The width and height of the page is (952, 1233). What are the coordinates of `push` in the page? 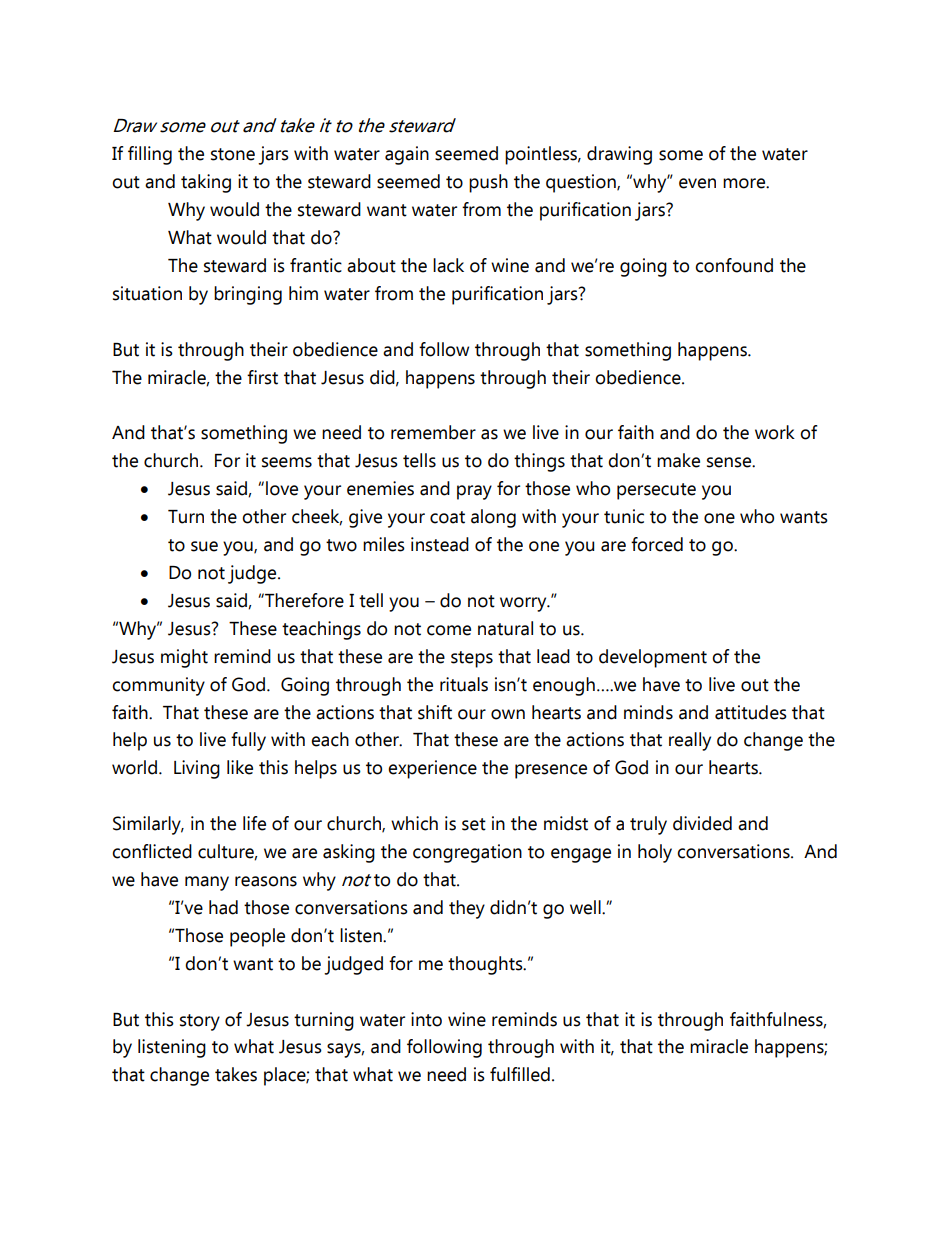 It's located at (488, 183).
